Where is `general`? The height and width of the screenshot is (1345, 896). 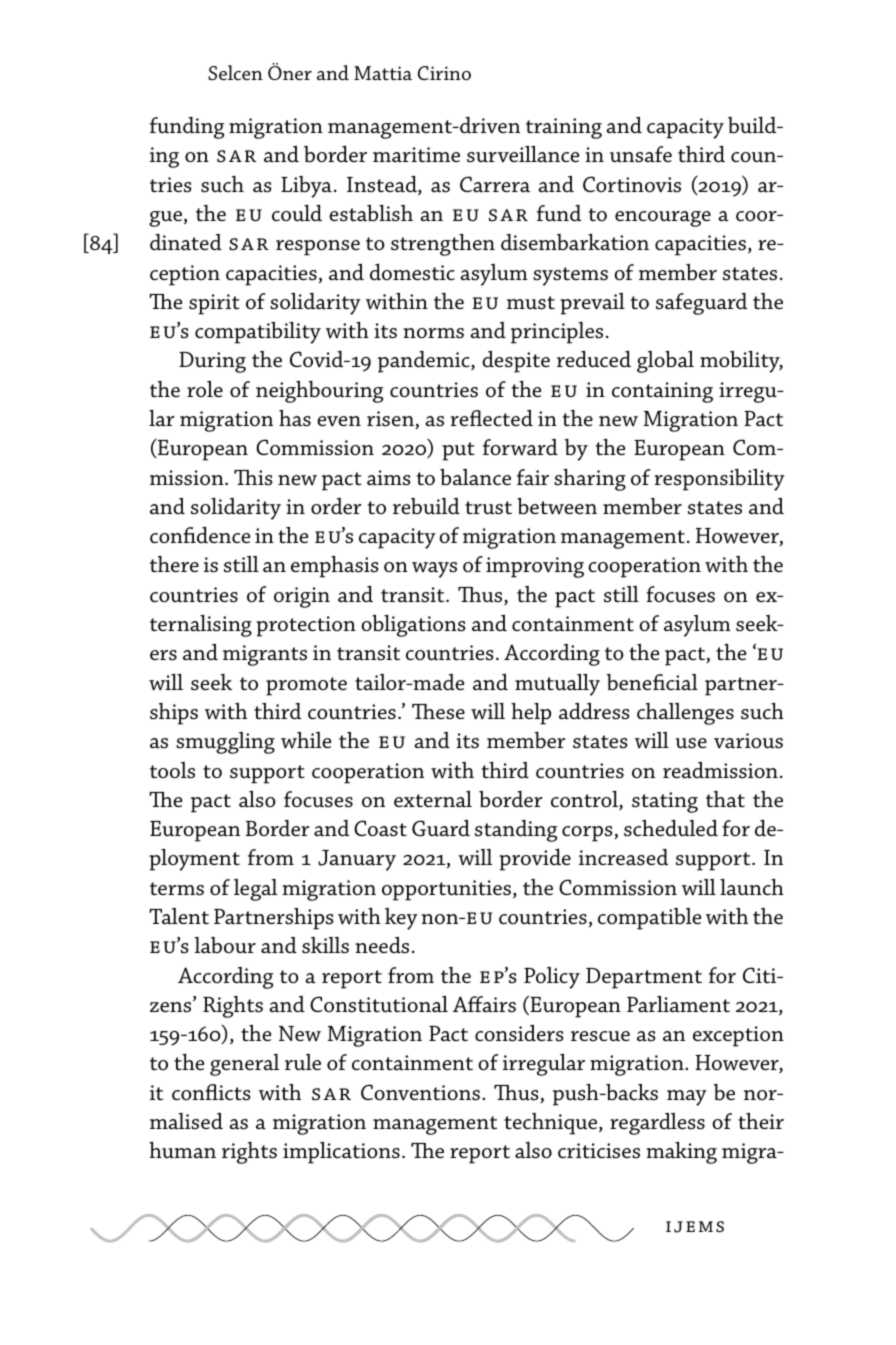
general is located at coordinates (244, 1065).
